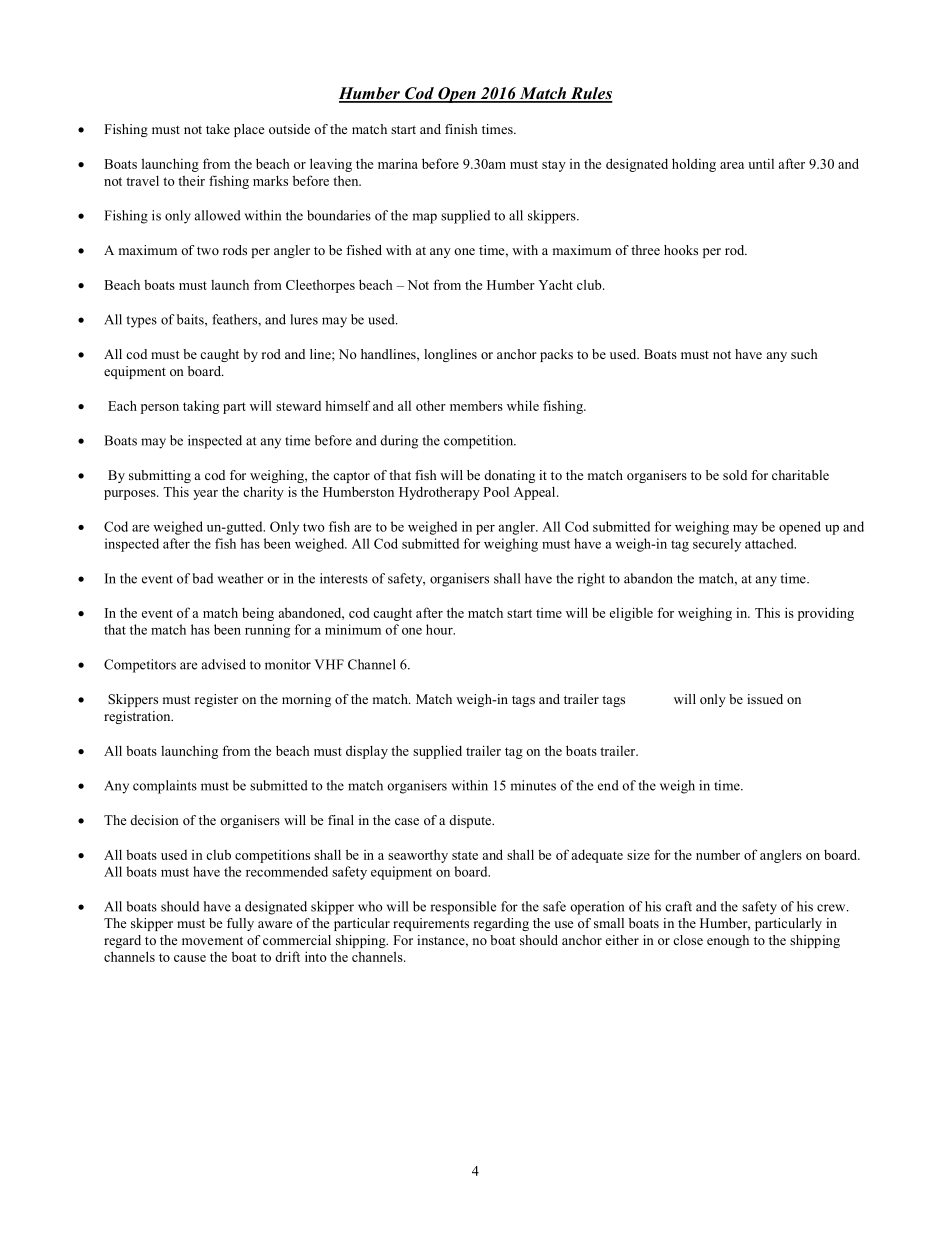 The width and height of the page is (952, 1233). I want to click on finish, so click(461, 129).
